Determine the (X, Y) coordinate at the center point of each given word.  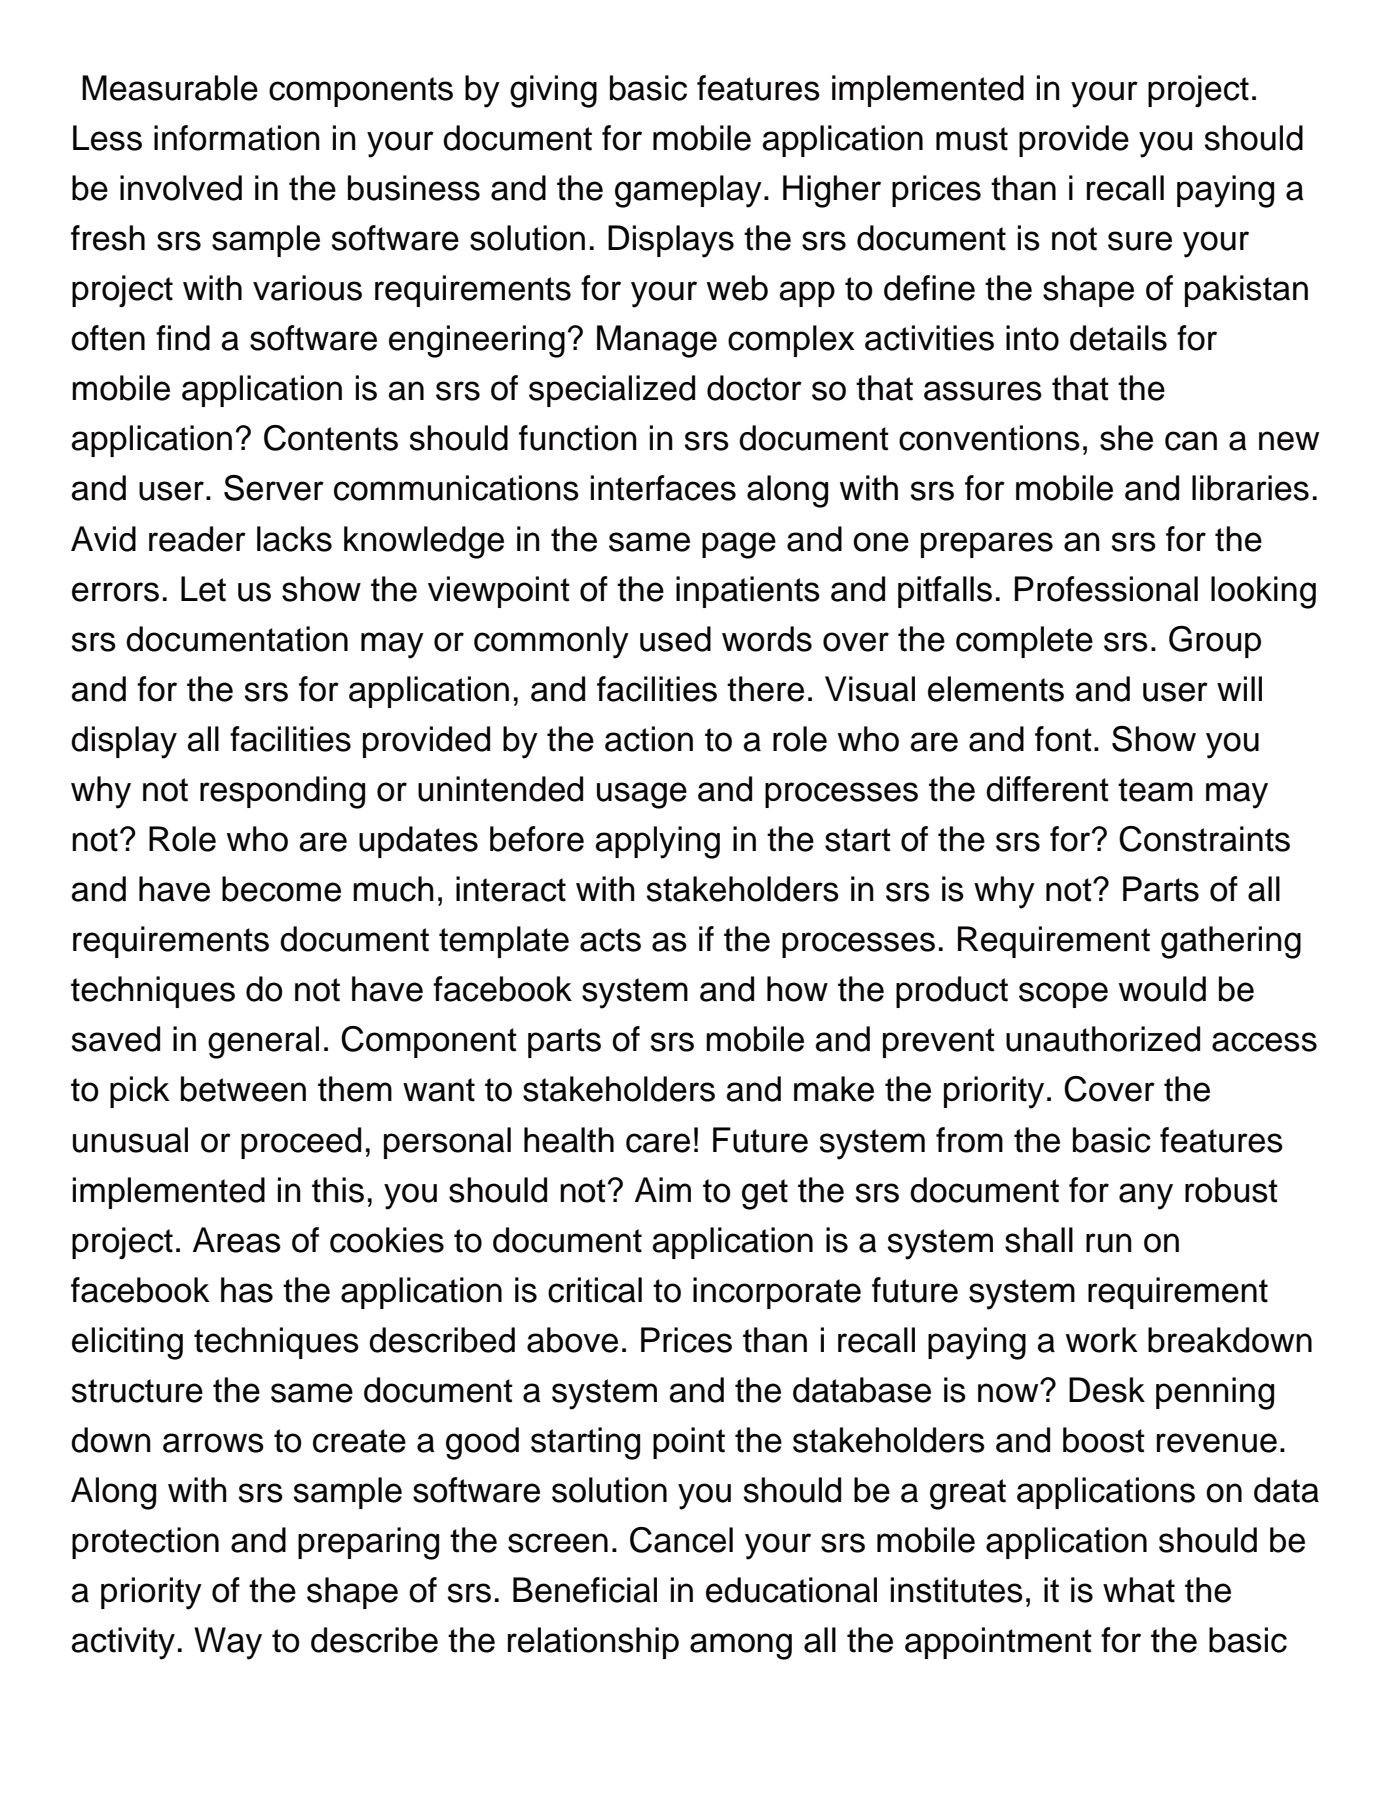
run (1109, 1243)
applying (657, 842)
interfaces (663, 488)
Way (228, 1643)
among (741, 1646)
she (1126, 438)
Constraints (1204, 839)
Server (274, 488)
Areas (237, 1240)
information (237, 138)
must (972, 139)
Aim (663, 1189)
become (281, 889)
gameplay (688, 191)
